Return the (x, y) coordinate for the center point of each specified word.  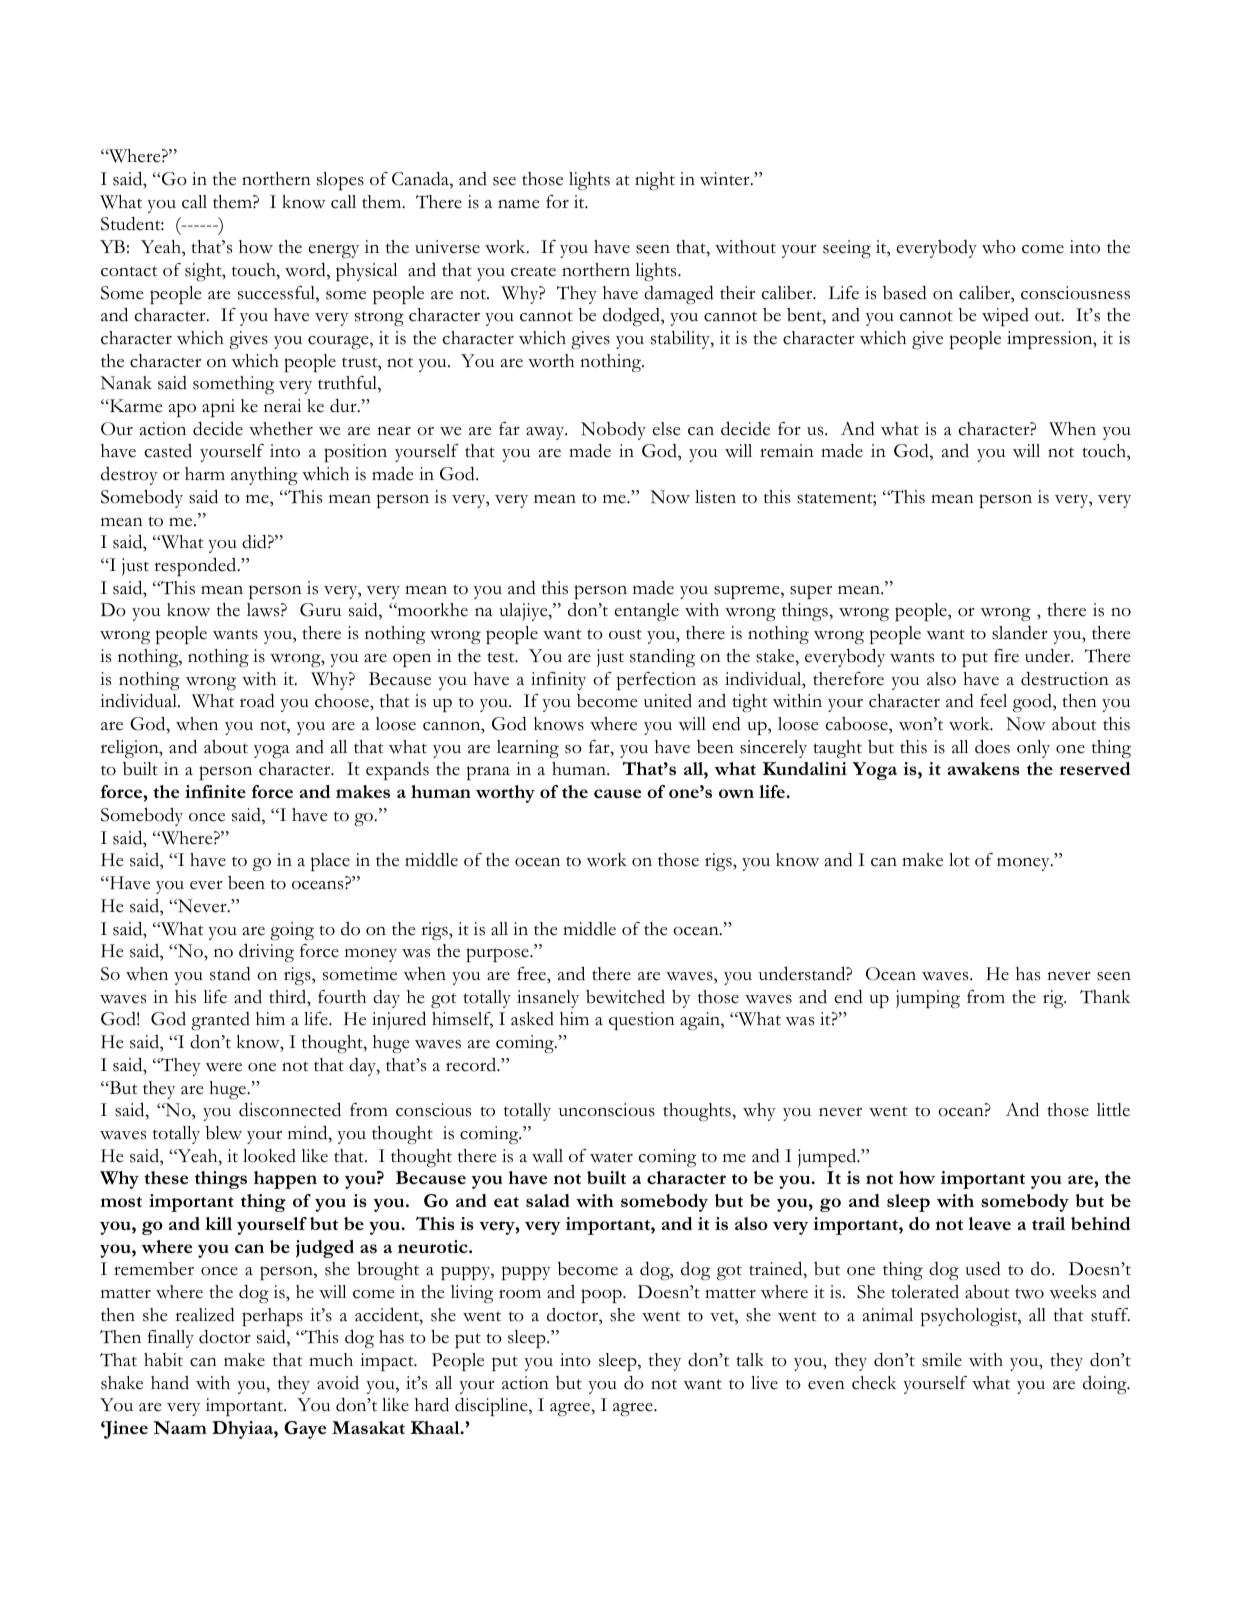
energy (333, 251)
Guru (320, 610)
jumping (928, 999)
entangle (646, 612)
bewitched (625, 997)
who (999, 247)
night (655, 181)
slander (1020, 633)
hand (170, 1383)
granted (220, 1021)
